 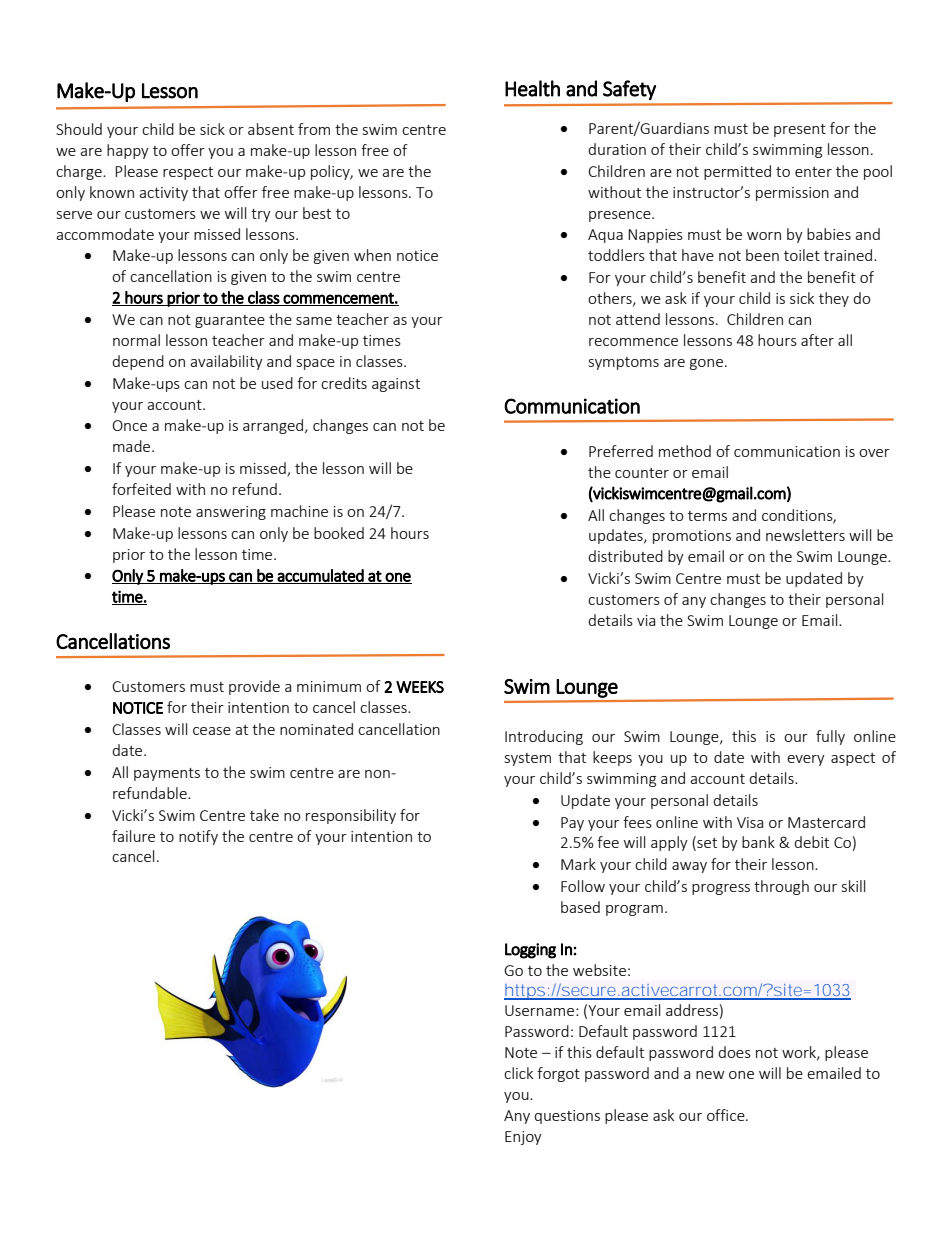 I want to click on every, so click(x=806, y=760).
